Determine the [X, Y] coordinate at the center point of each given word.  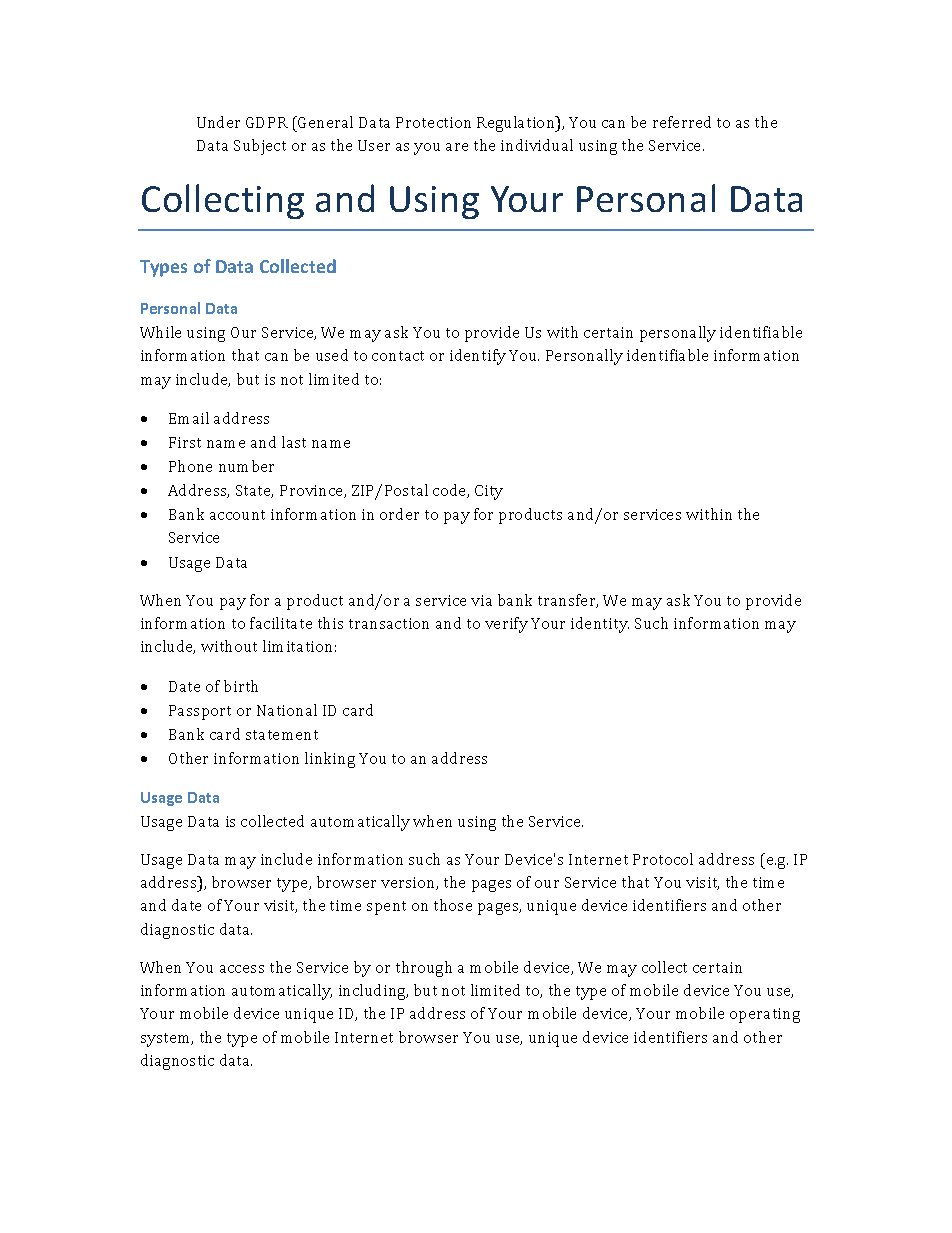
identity [600, 625]
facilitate [281, 623]
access [242, 969]
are [457, 147]
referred [682, 122]
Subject [260, 147]
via [481, 600]
